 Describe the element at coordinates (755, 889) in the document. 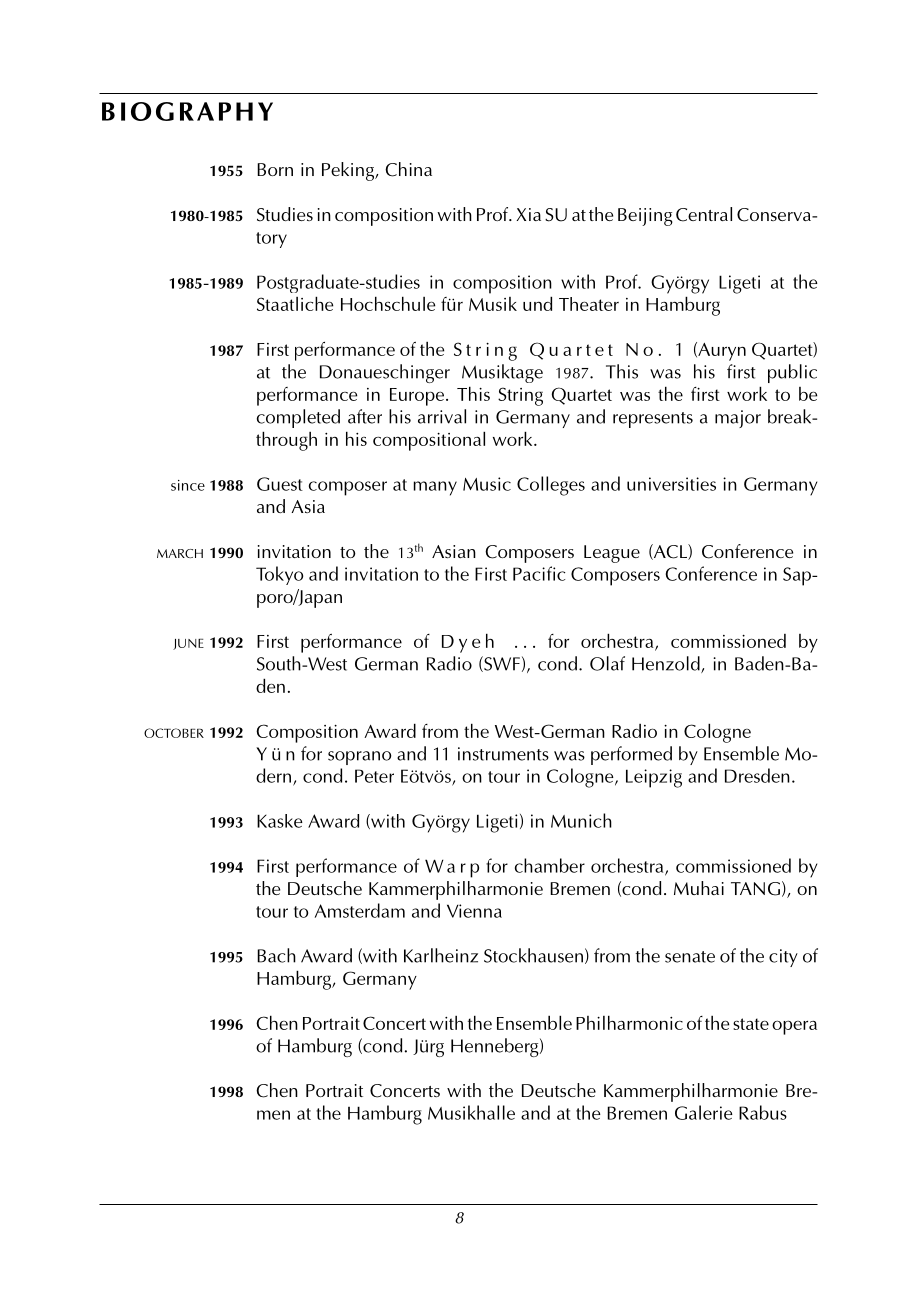

I see `TANG` at that location.
